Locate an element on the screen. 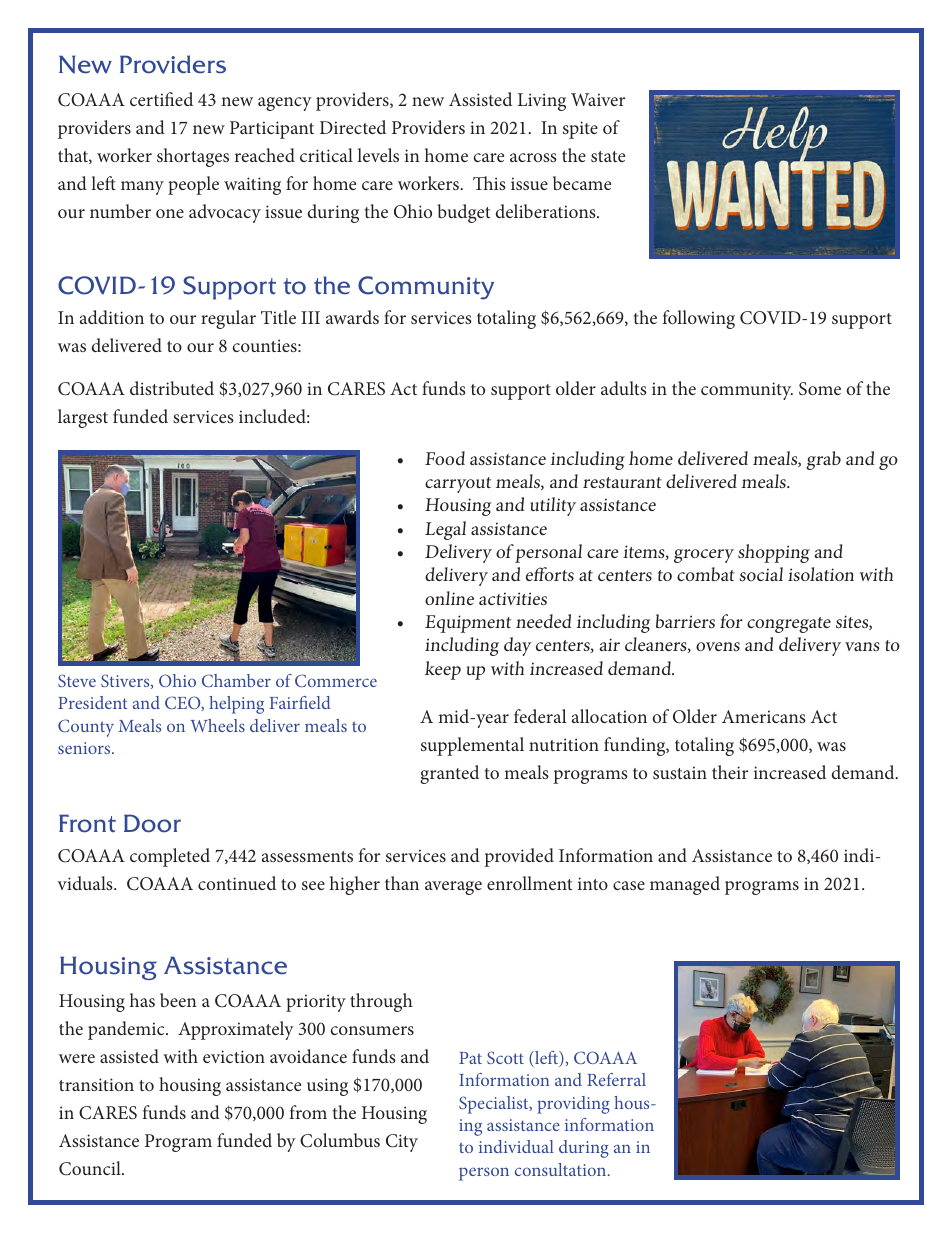 This screenshot has width=952, height=1233. Some is located at coordinates (820, 389).
